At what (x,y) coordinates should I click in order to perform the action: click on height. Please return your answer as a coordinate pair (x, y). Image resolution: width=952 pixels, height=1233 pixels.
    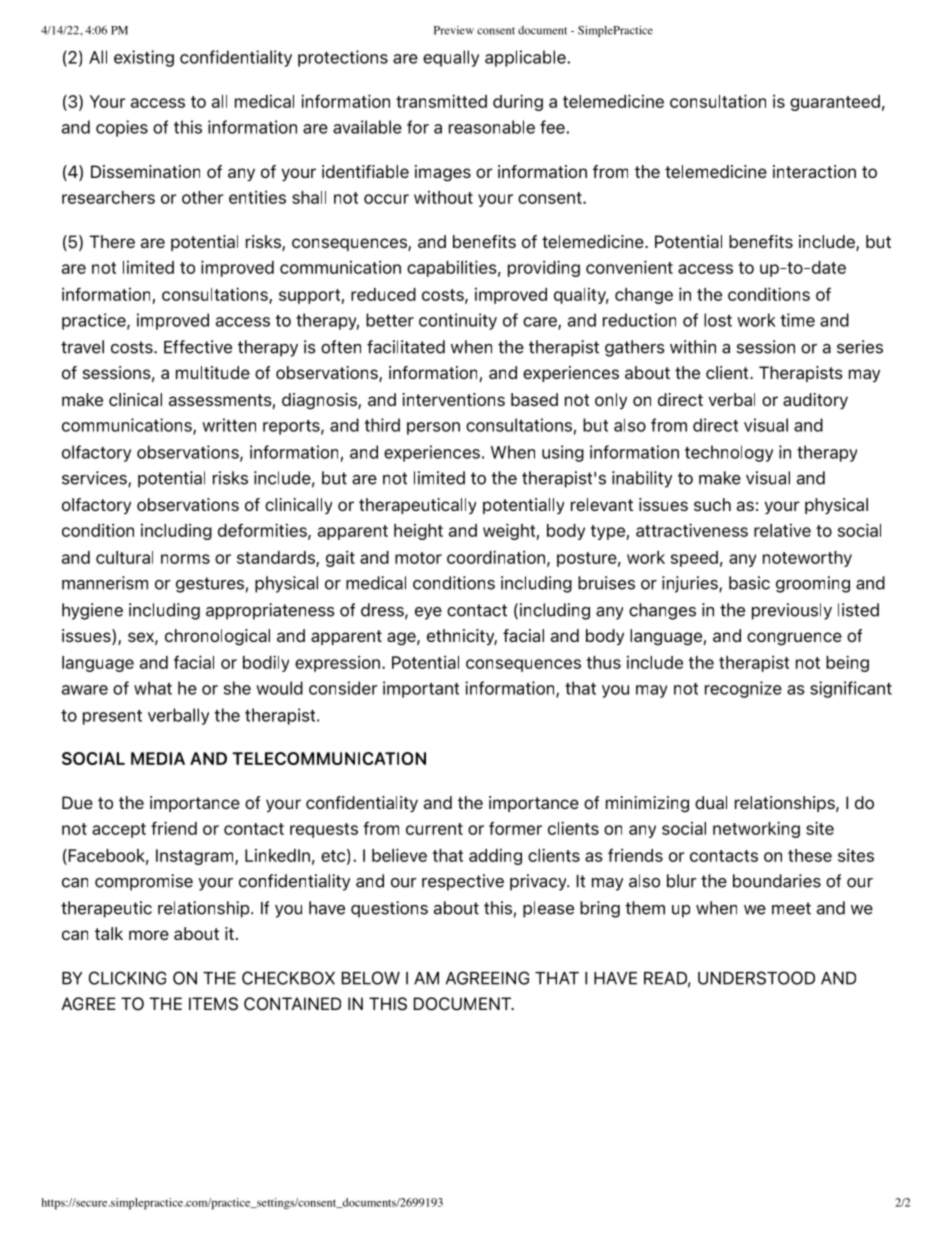
    Looking at the image, I should click on (418, 532).
